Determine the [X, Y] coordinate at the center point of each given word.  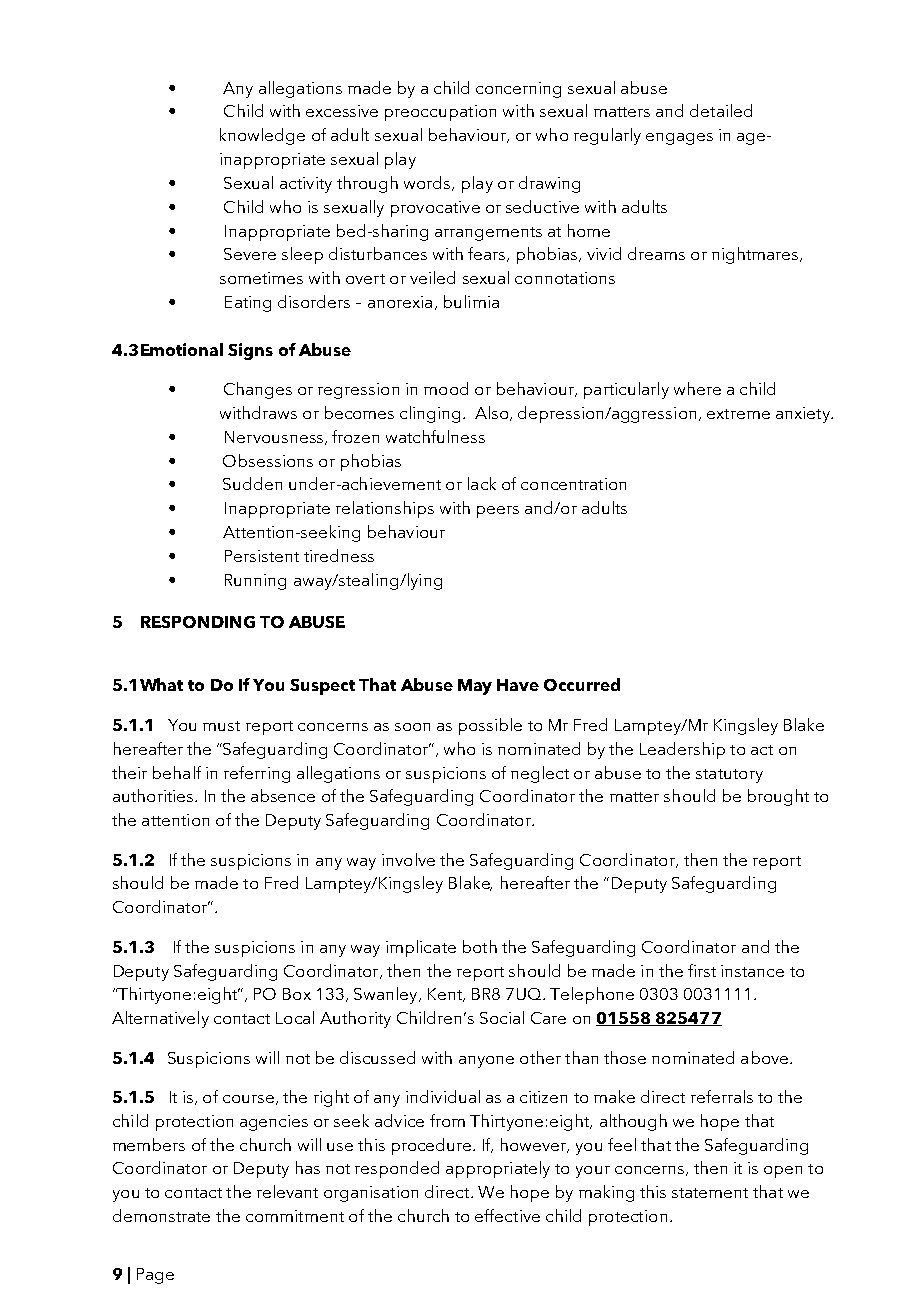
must [221, 726]
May [475, 687]
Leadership [682, 750]
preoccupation [440, 113]
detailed [721, 110]
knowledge [262, 136]
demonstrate [161, 1215]
